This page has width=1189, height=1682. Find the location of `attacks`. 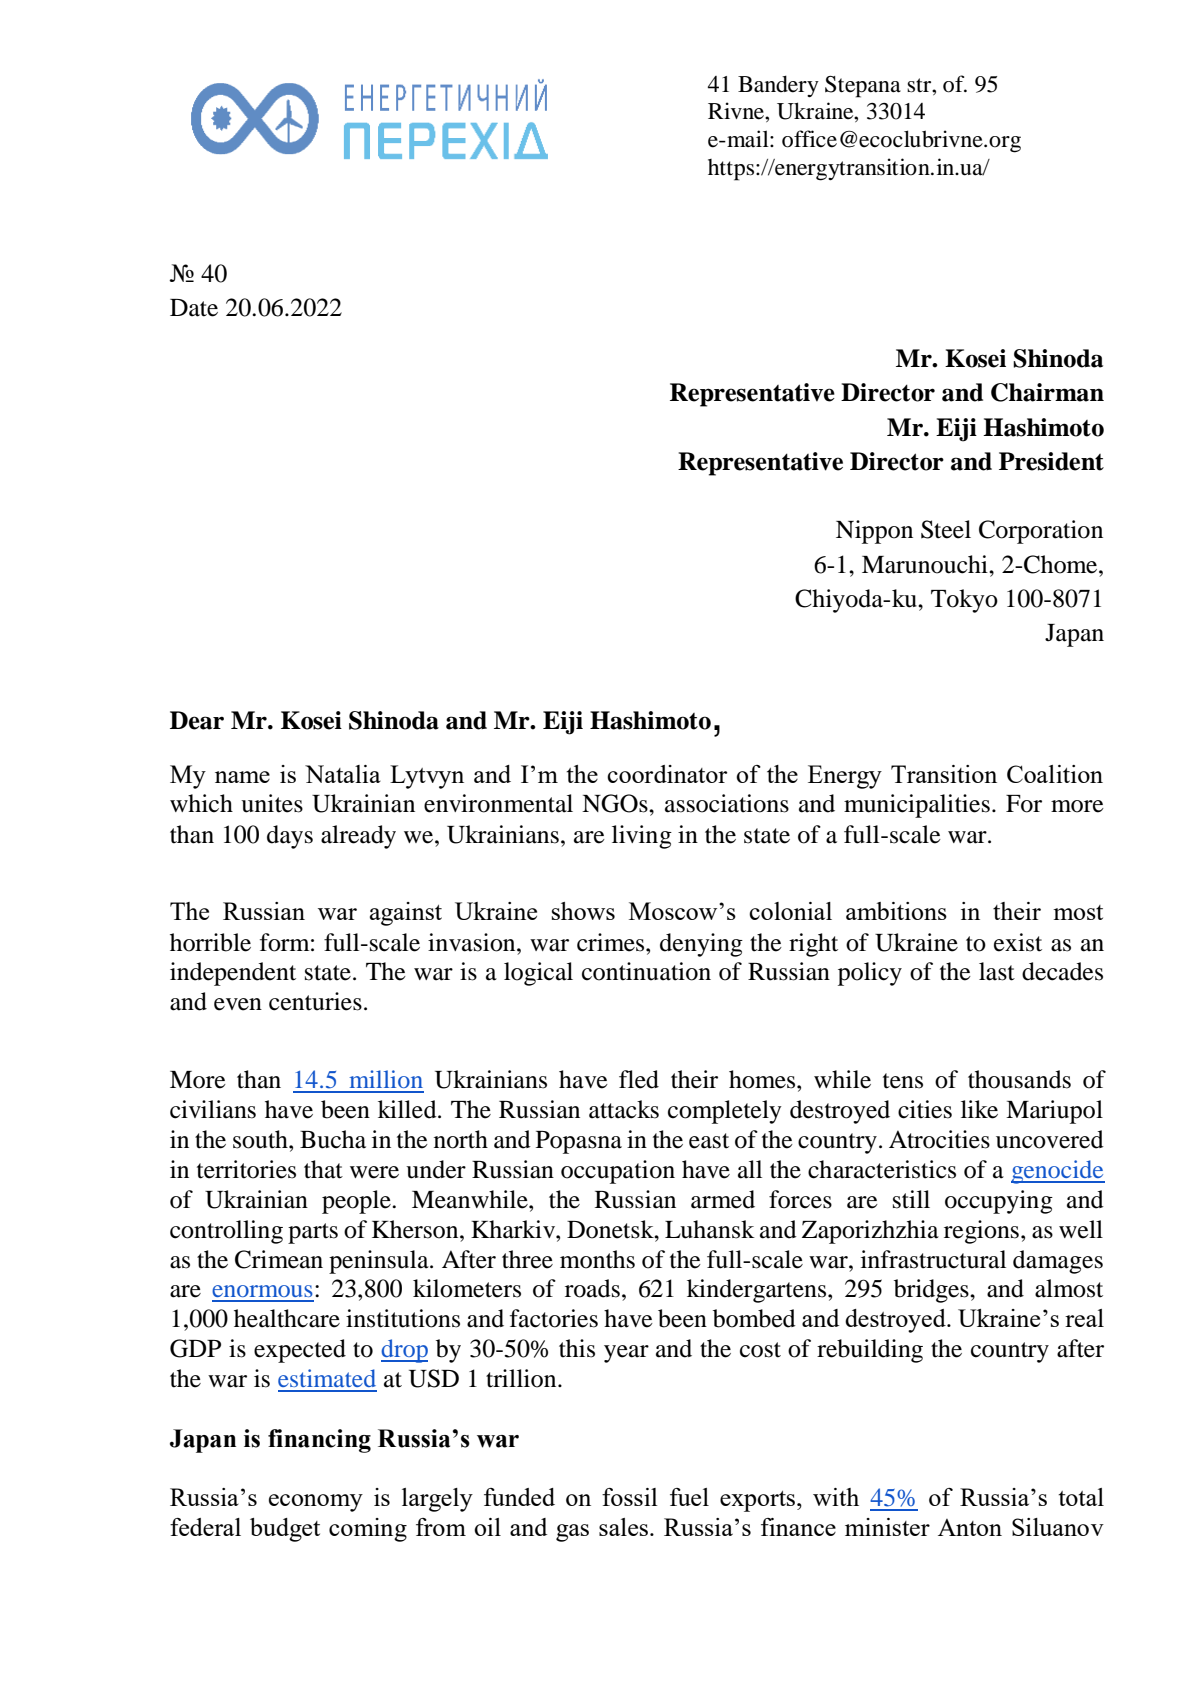

attacks is located at coordinates (624, 1109).
